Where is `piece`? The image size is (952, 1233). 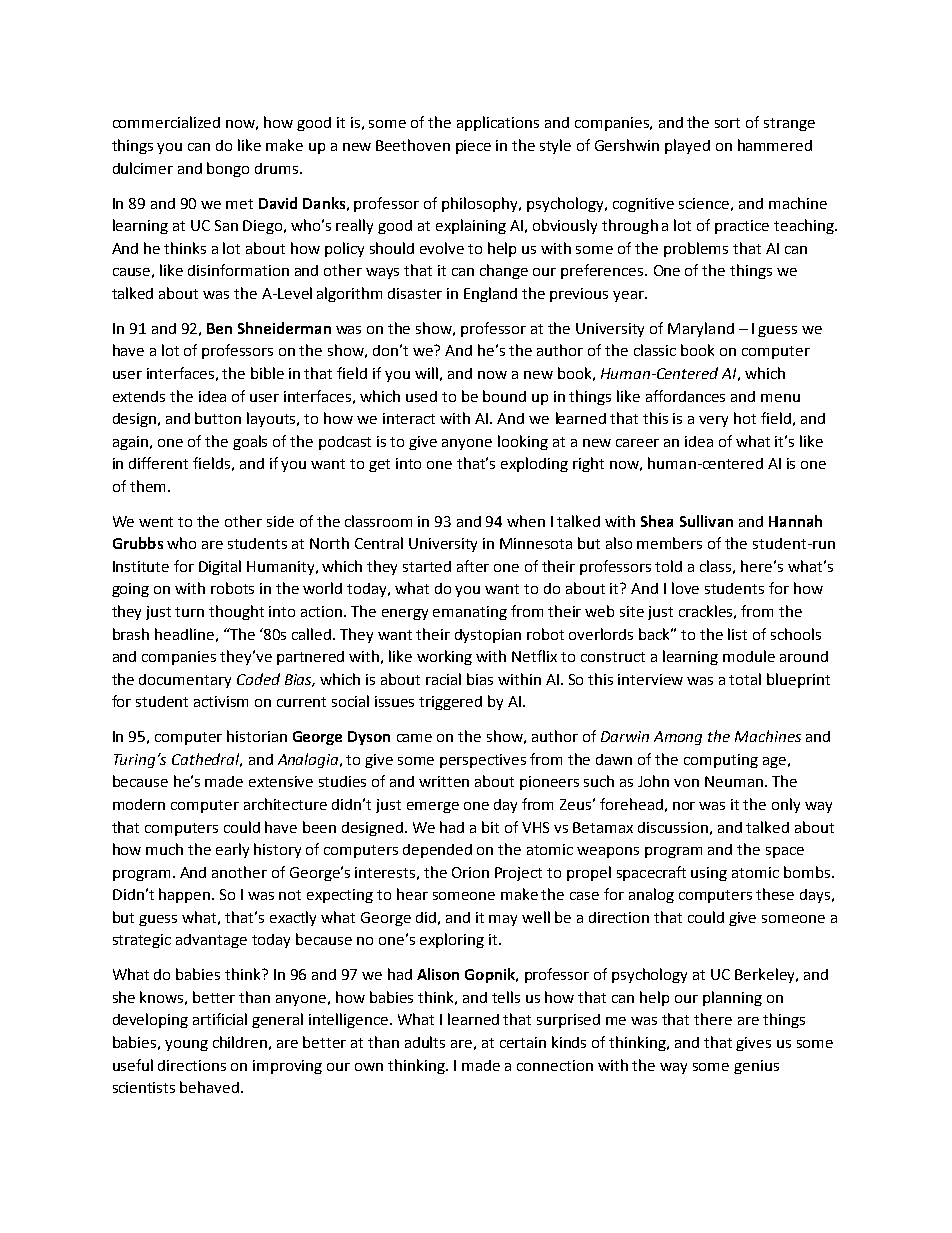 piece is located at coordinates (473, 147).
